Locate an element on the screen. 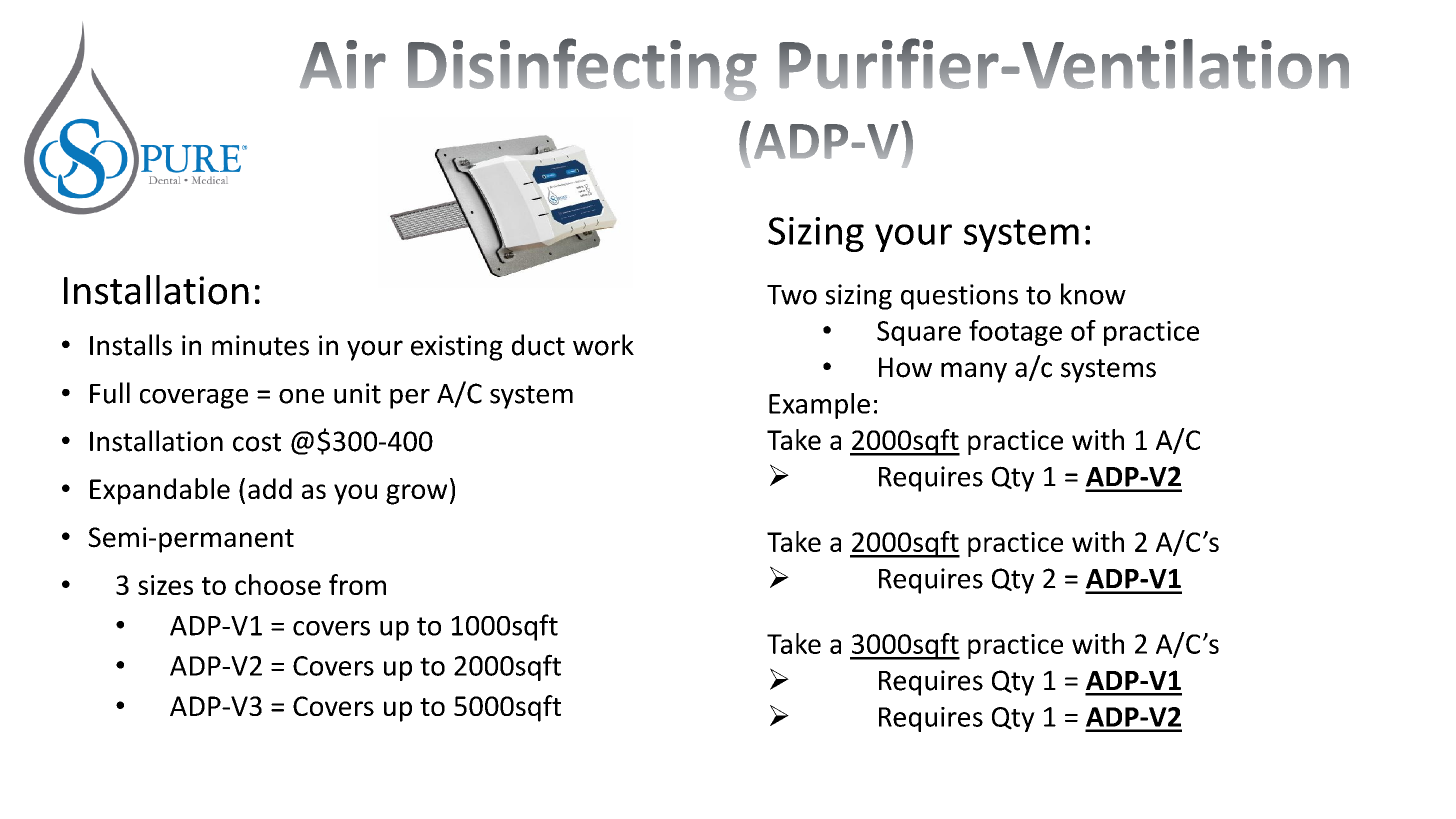 Image resolution: width=1456 pixels, height=819 pixels. minutes is located at coordinates (260, 345).
